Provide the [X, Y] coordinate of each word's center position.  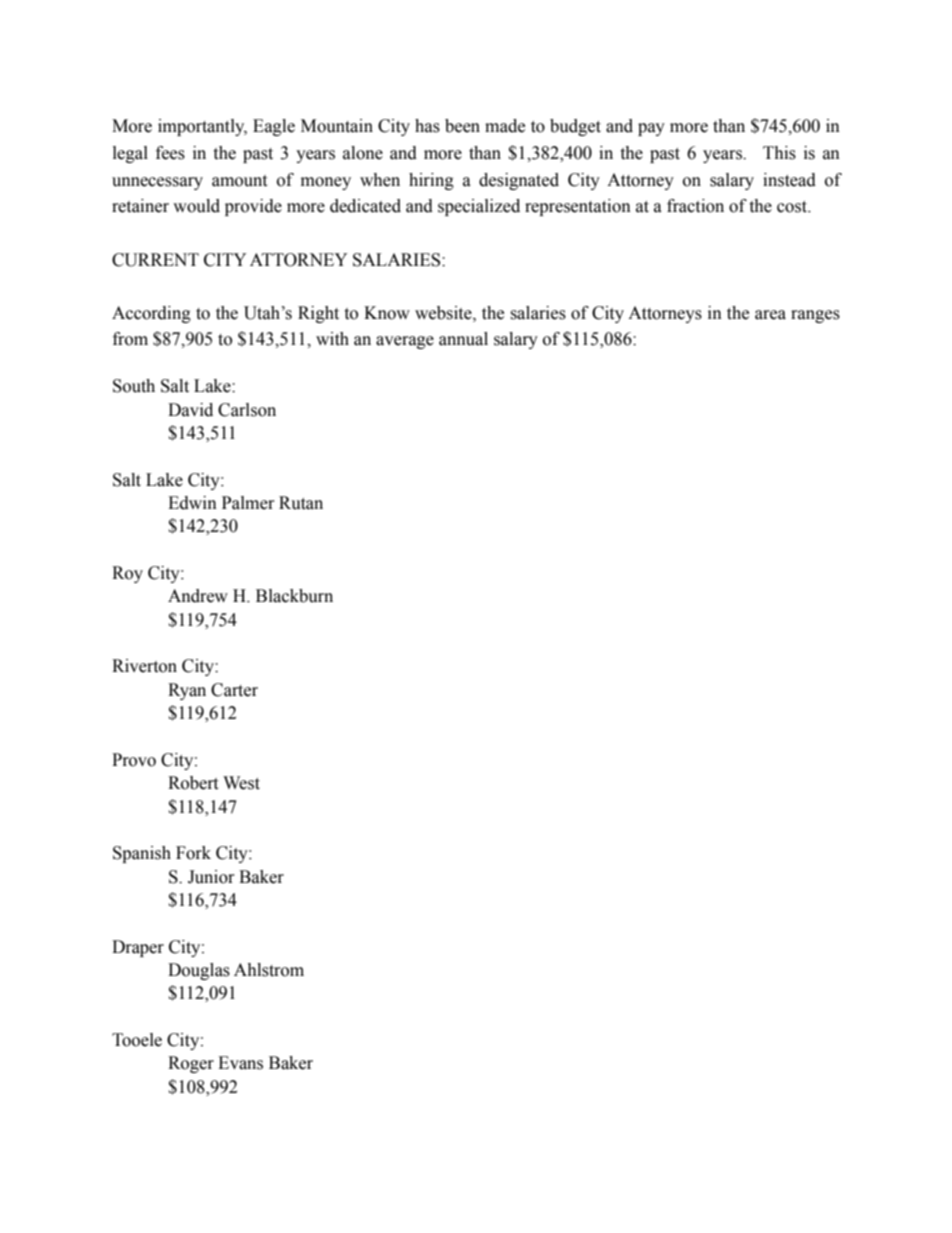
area [770, 315]
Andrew [198, 596]
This [779, 153]
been [462, 126]
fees [170, 153]
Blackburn [294, 596]
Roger [191, 1064]
